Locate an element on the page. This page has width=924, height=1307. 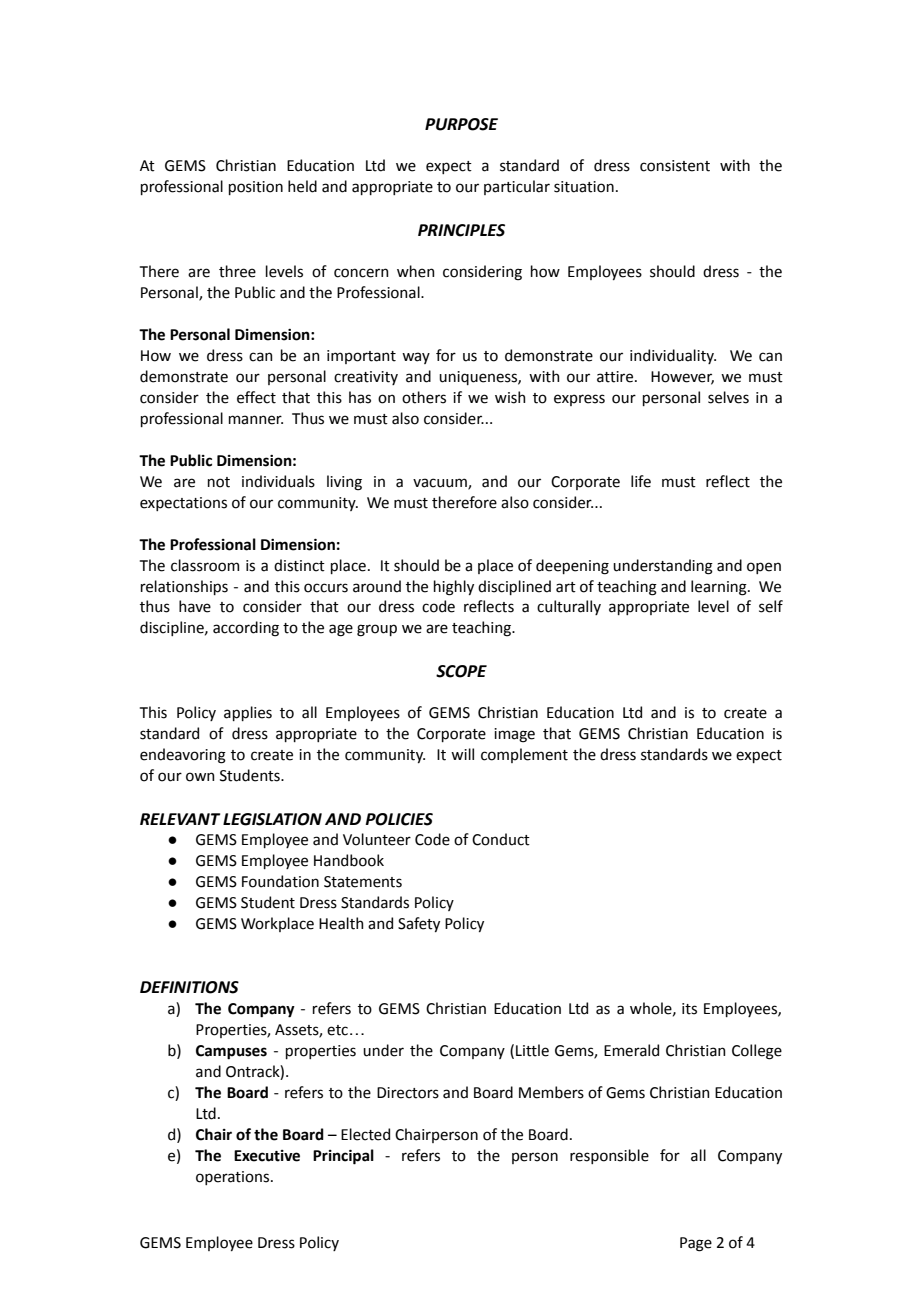
Page is located at coordinates (696, 1244).
